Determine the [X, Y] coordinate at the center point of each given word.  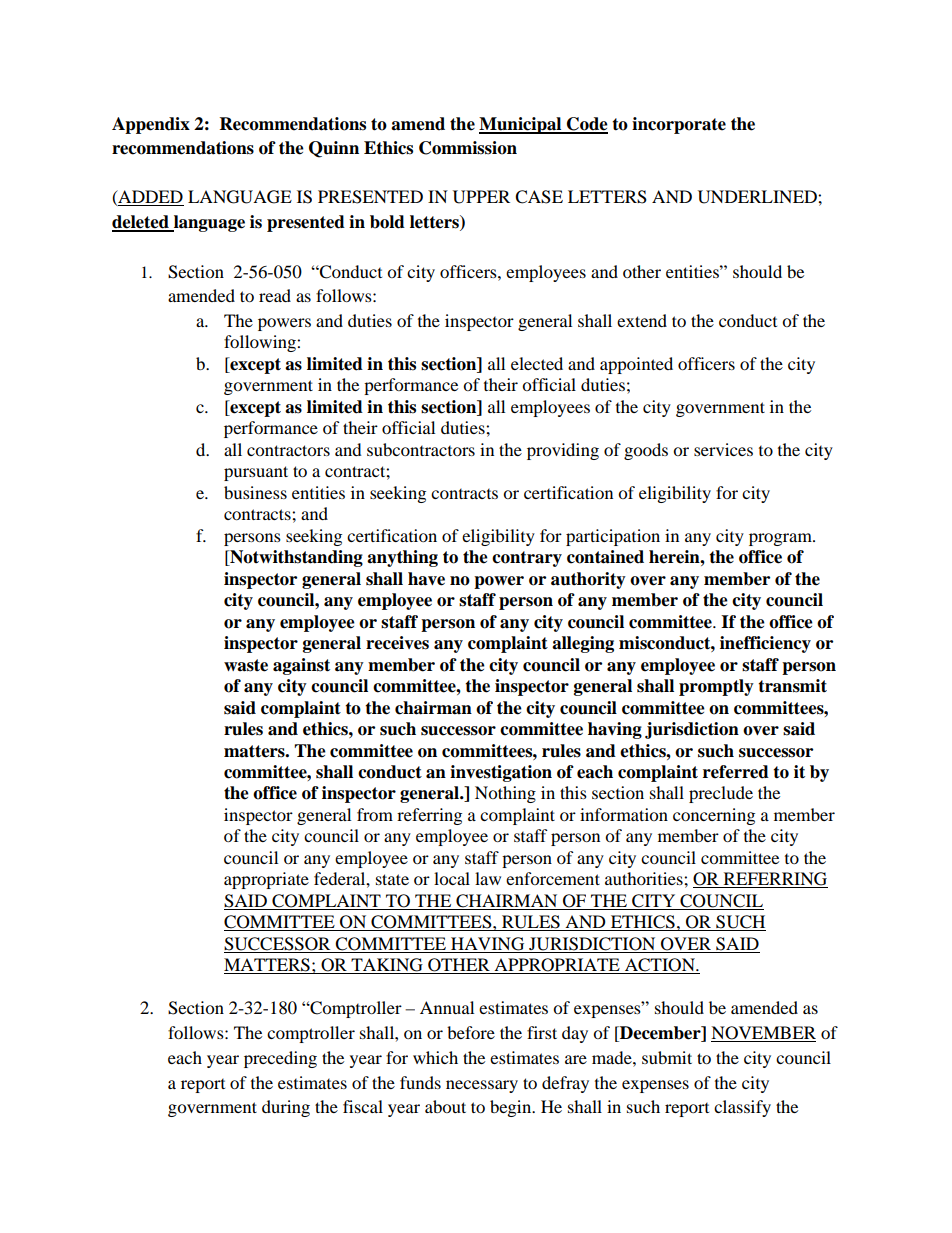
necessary [482, 1086]
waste [246, 665]
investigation [501, 773]
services [723, 449]
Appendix [151, 125]
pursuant [256, 473]
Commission [468, 148]
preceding [280, 1059]
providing [563, 451]
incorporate [679, 125]
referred [736, 772]
